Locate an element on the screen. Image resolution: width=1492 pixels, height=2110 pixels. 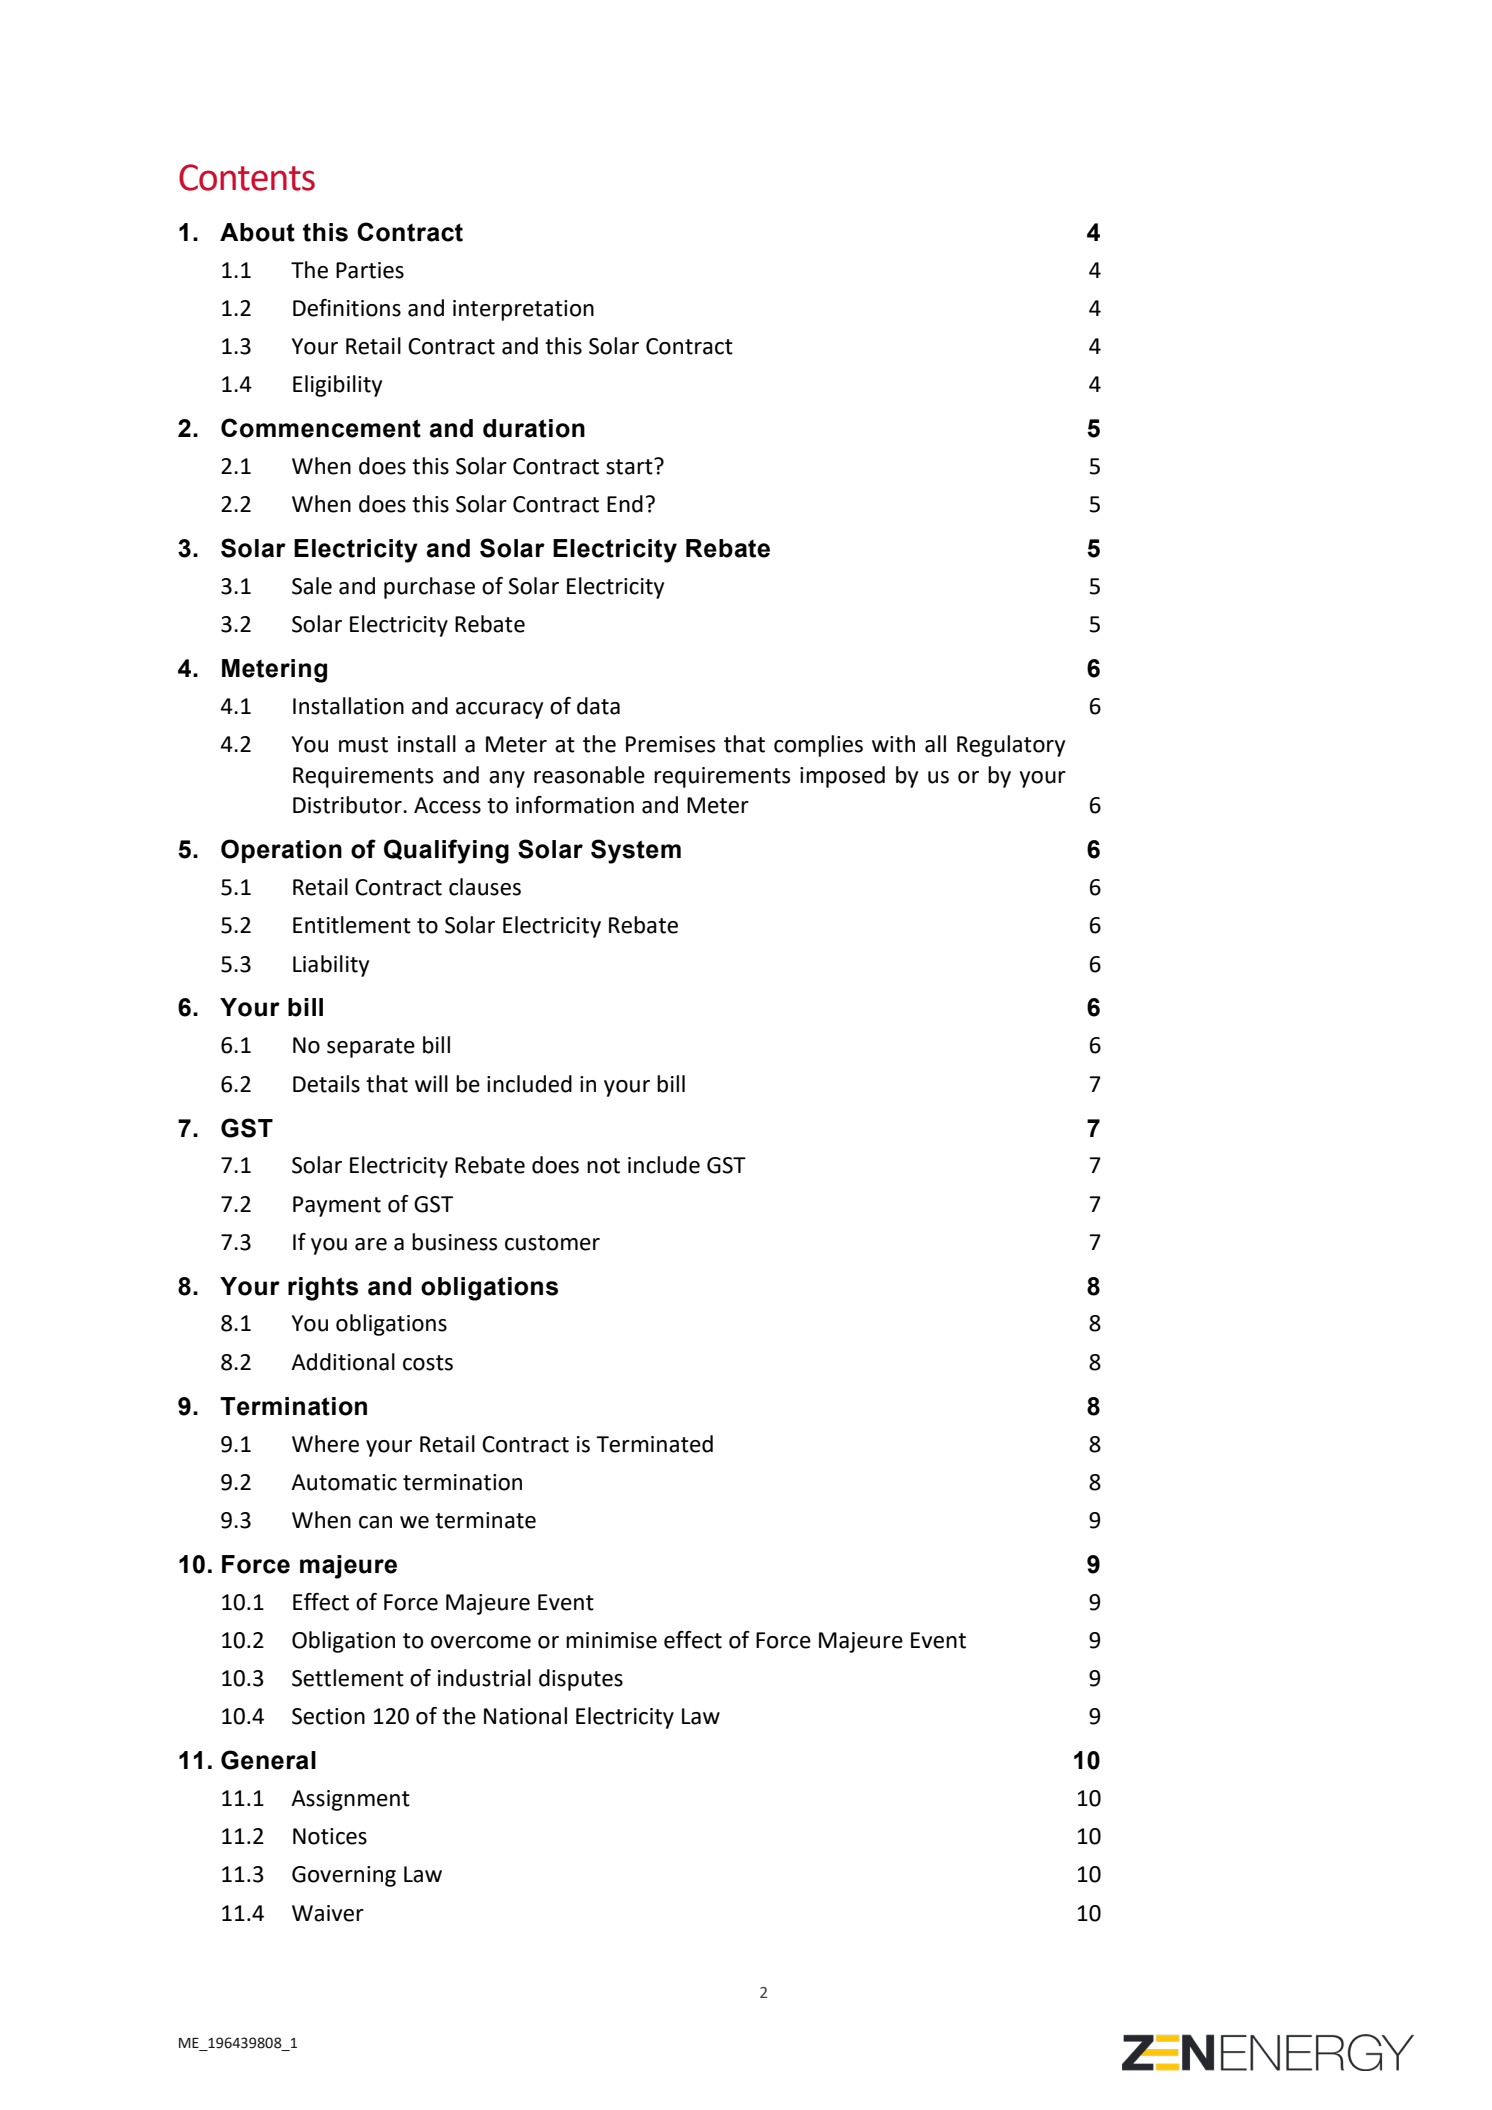
Governing is located at coordinates (344, 1876).
